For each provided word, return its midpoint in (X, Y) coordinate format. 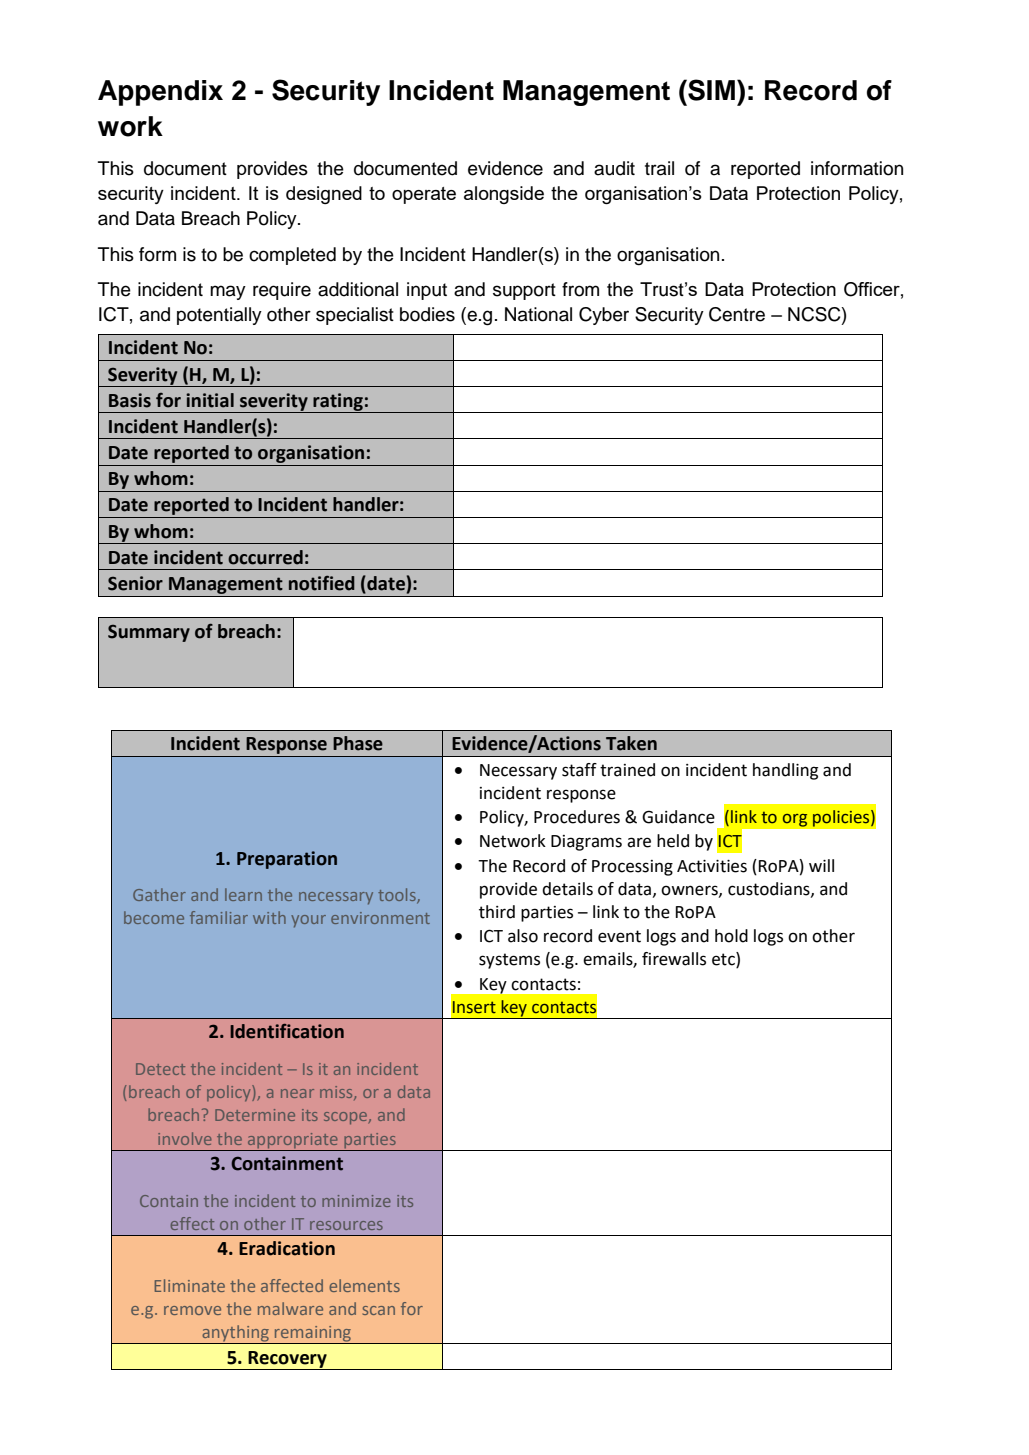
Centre (737, 314)
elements (364, 1285)
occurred (265, 557)
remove (192, 1310)
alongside (504, 195)
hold (731, 936)
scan (379, 1310)
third (497, 912)
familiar (219, 917)
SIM (710, 90)
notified (322, 583)
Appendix (160, 93)
